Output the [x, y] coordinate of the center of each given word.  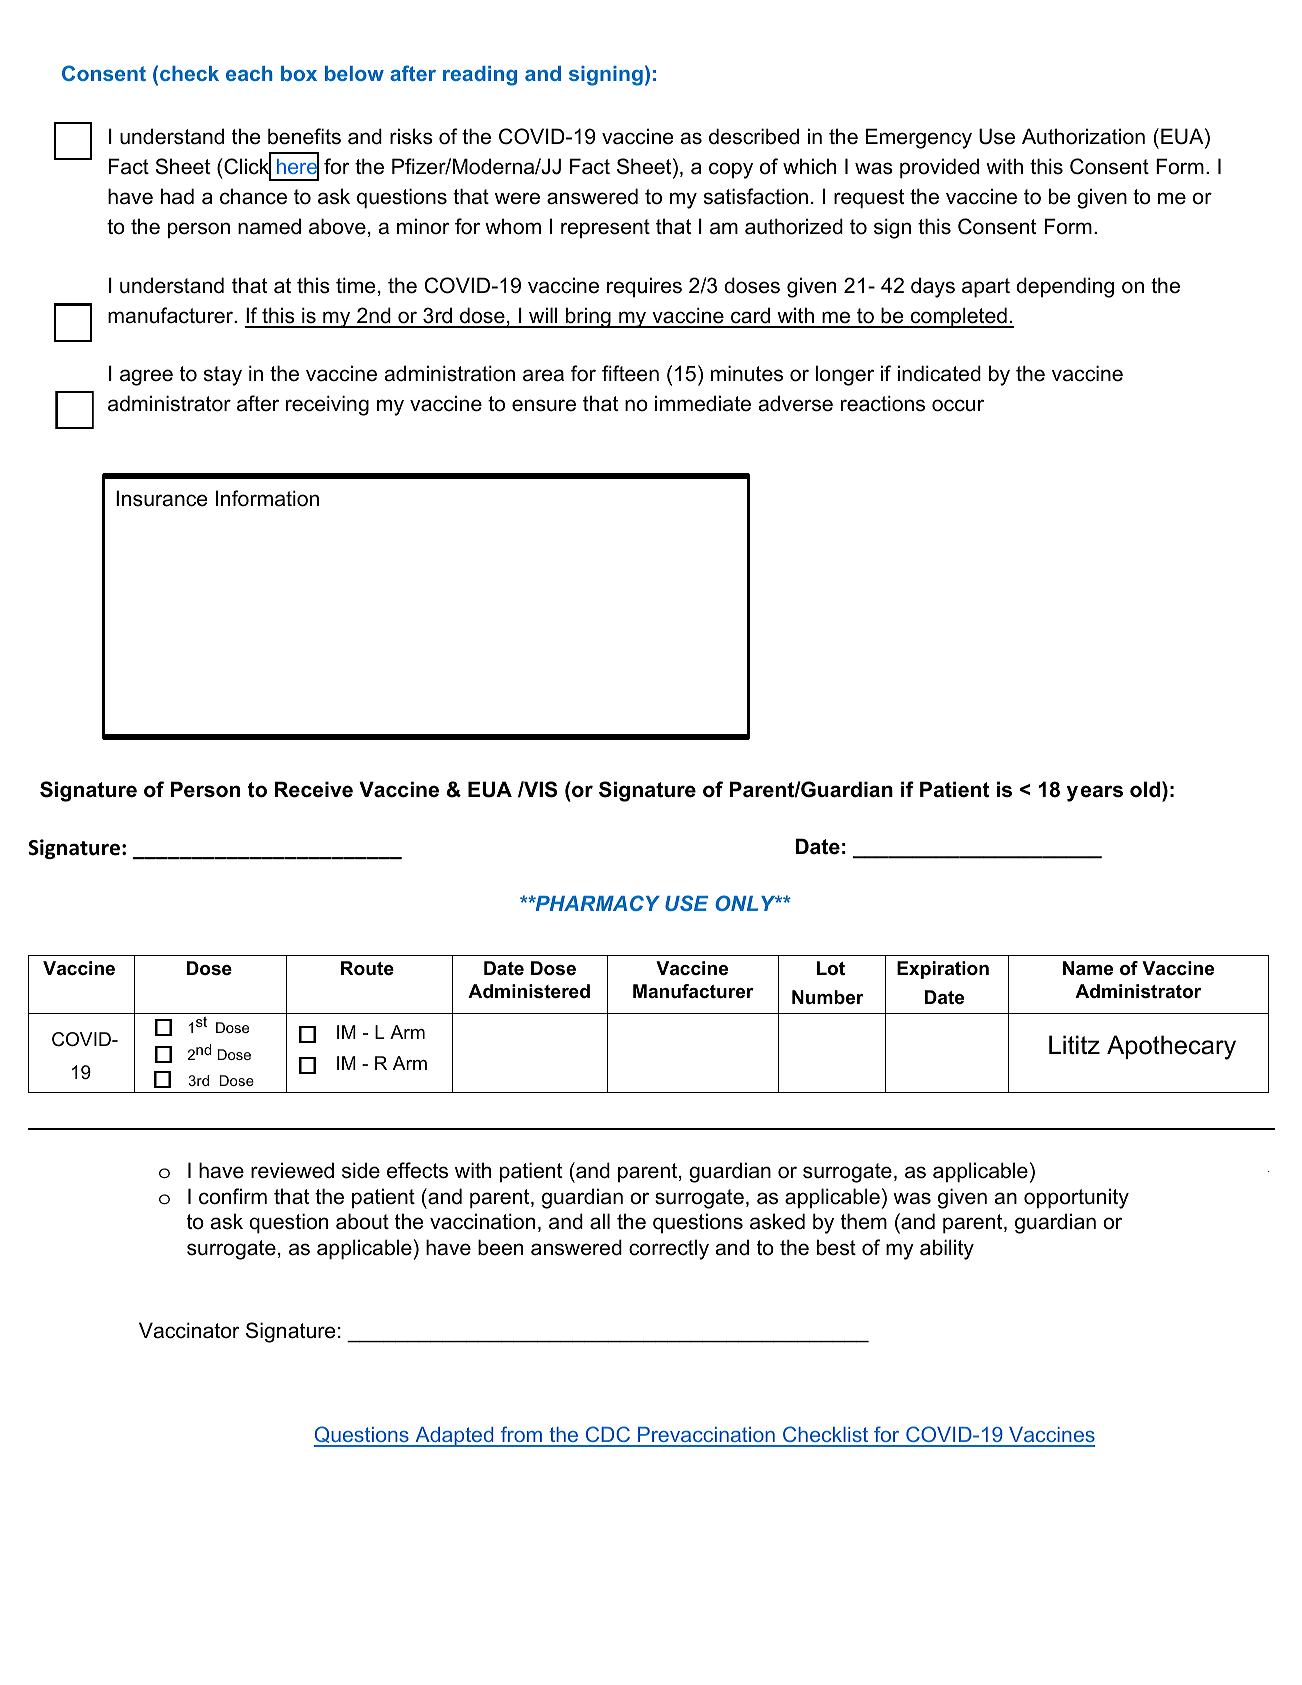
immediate [703, 403]
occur [958, 405]
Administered [529, 991]
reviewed [292, 1170]
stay [223, 376]
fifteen [630, 373]
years [1095, 793]
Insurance [161, 498]
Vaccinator [189, 1330]
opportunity [1076, 1198]
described [754, 136]
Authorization [1083, 136]
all [600, 1221]
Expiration [943, 970]
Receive [313, 789]
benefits [304, 136]
